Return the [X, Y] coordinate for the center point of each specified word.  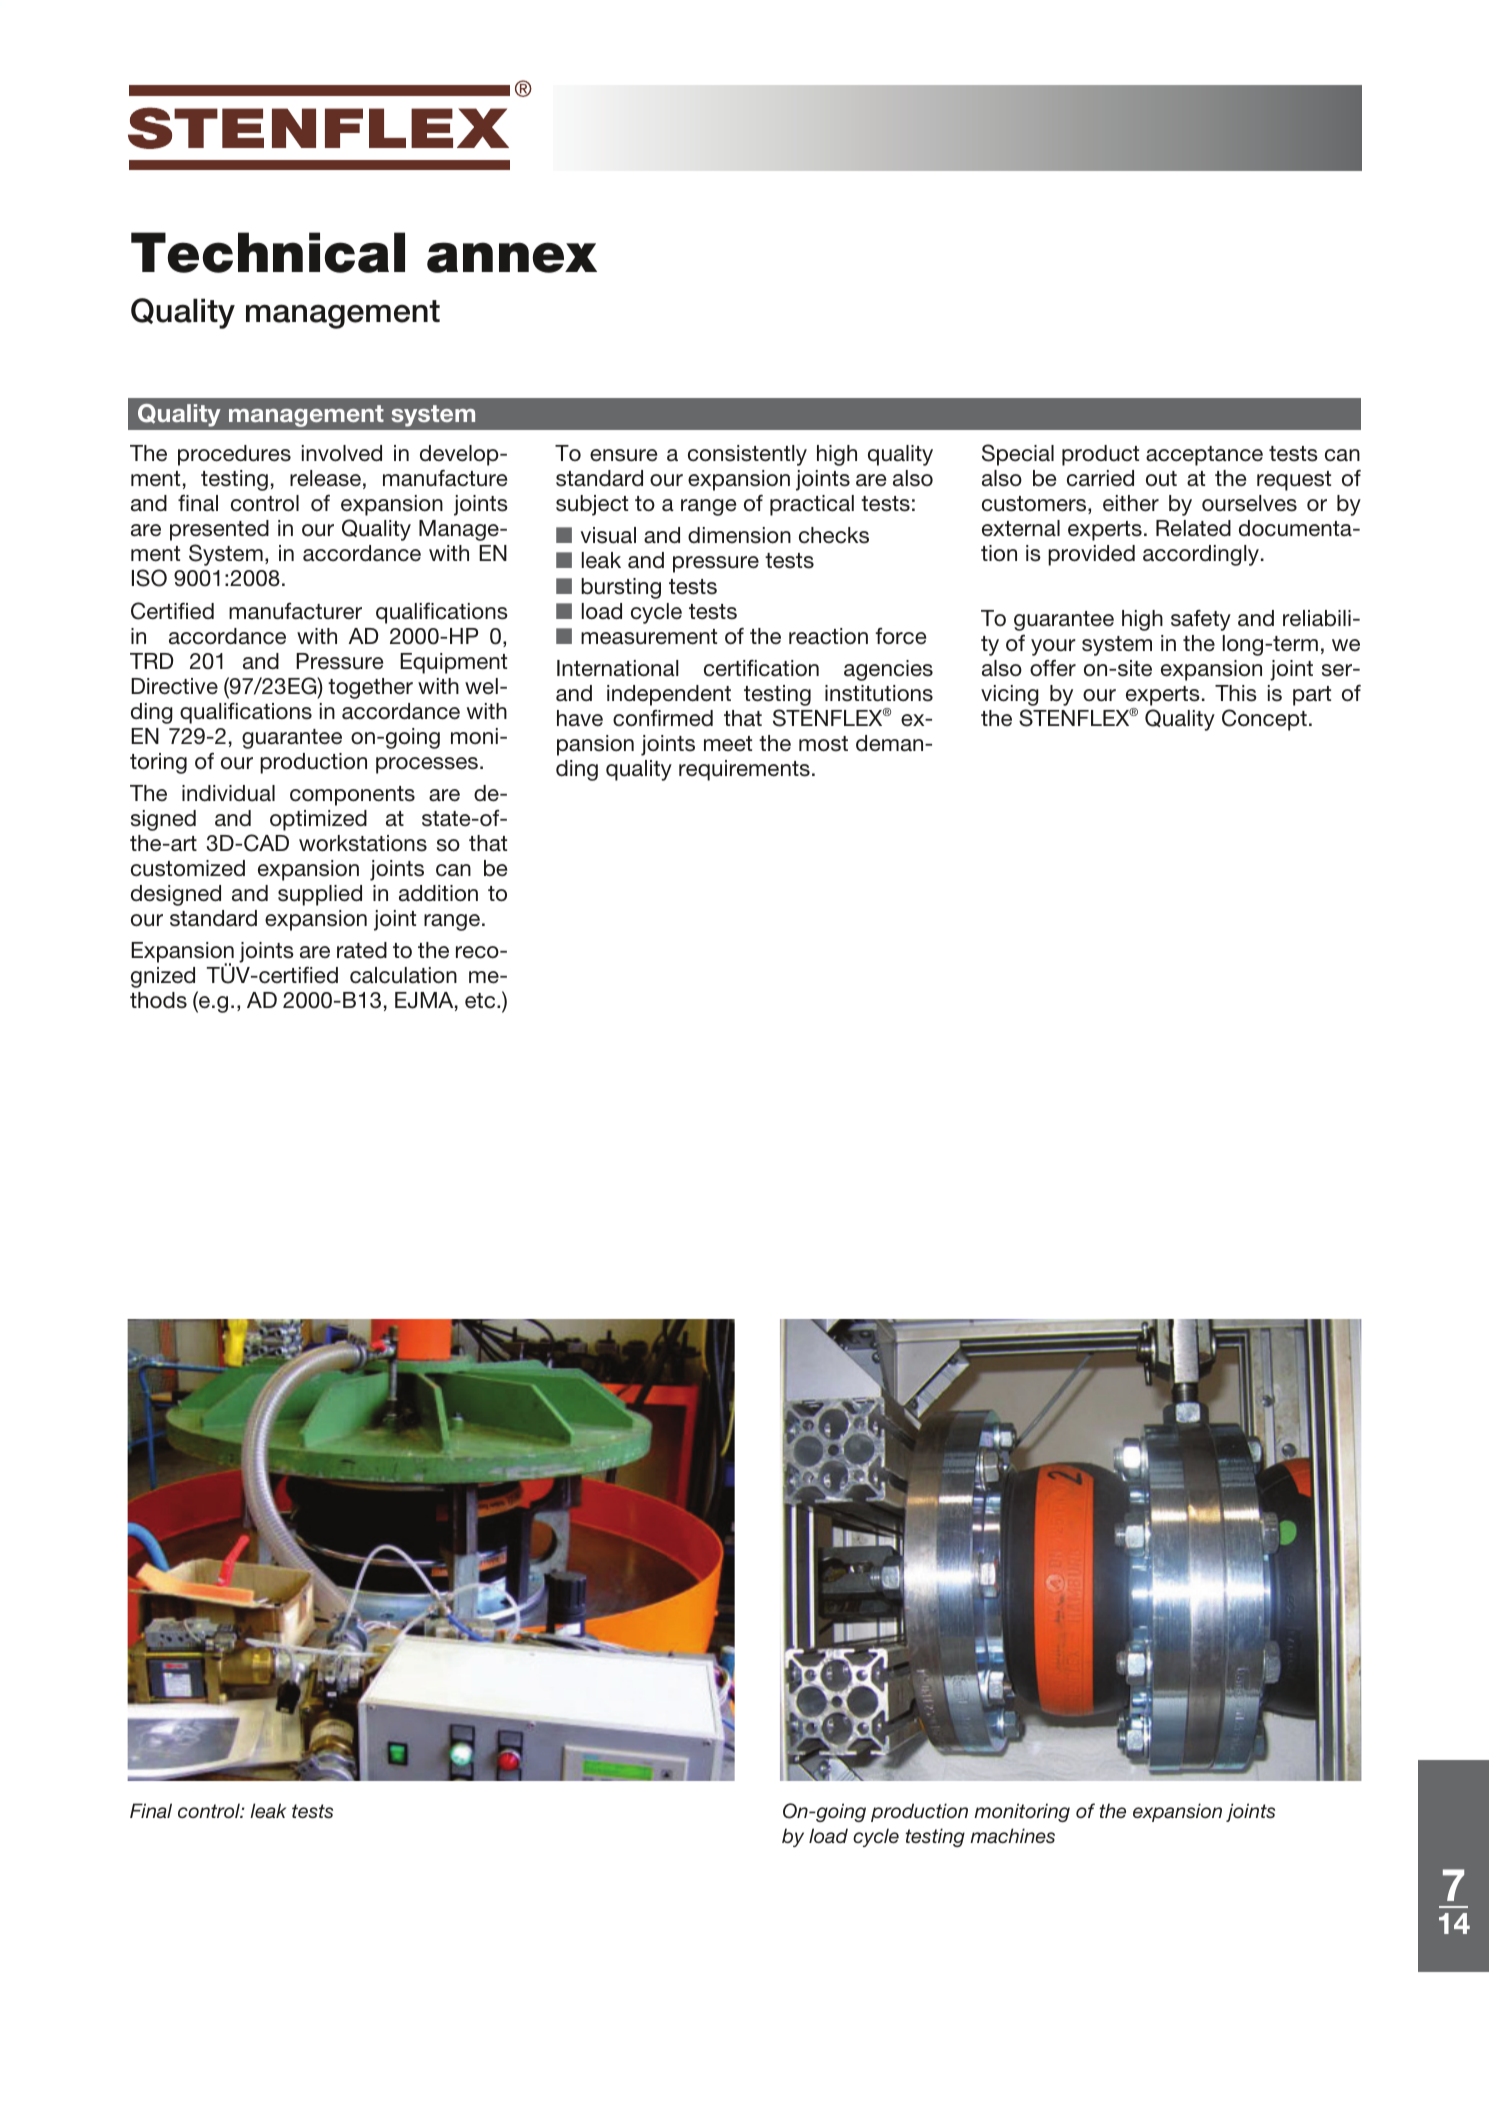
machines [1012, 1835]
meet [728, 744]
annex [512, 257]
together [370, 688]
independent [669, 695]
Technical [268, 252]
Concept [1264, 720]
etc [481, 1000]
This [1236, 693]
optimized [318, 820]
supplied [320, 895]
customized [188, 868]
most [823, 744]
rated [362, 950]
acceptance [1204, 456]
